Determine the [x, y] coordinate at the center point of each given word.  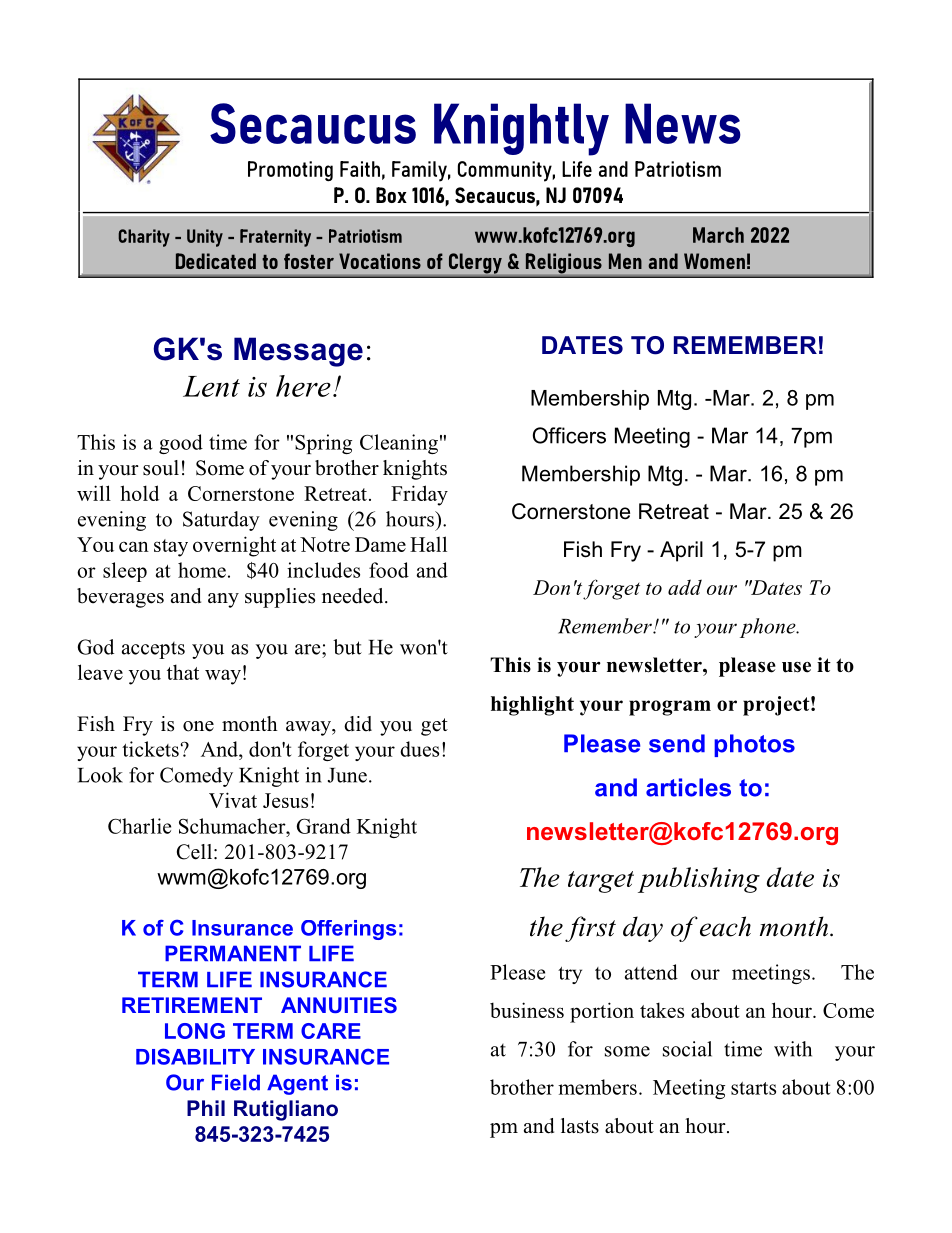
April [681, 551]
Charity [144, 238]
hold [139, 493]
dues [419, 749]
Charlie [139, 826]
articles [688, 787]
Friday [419, 495]
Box [391, 195]
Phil [206, 1108]
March [718, 235]
